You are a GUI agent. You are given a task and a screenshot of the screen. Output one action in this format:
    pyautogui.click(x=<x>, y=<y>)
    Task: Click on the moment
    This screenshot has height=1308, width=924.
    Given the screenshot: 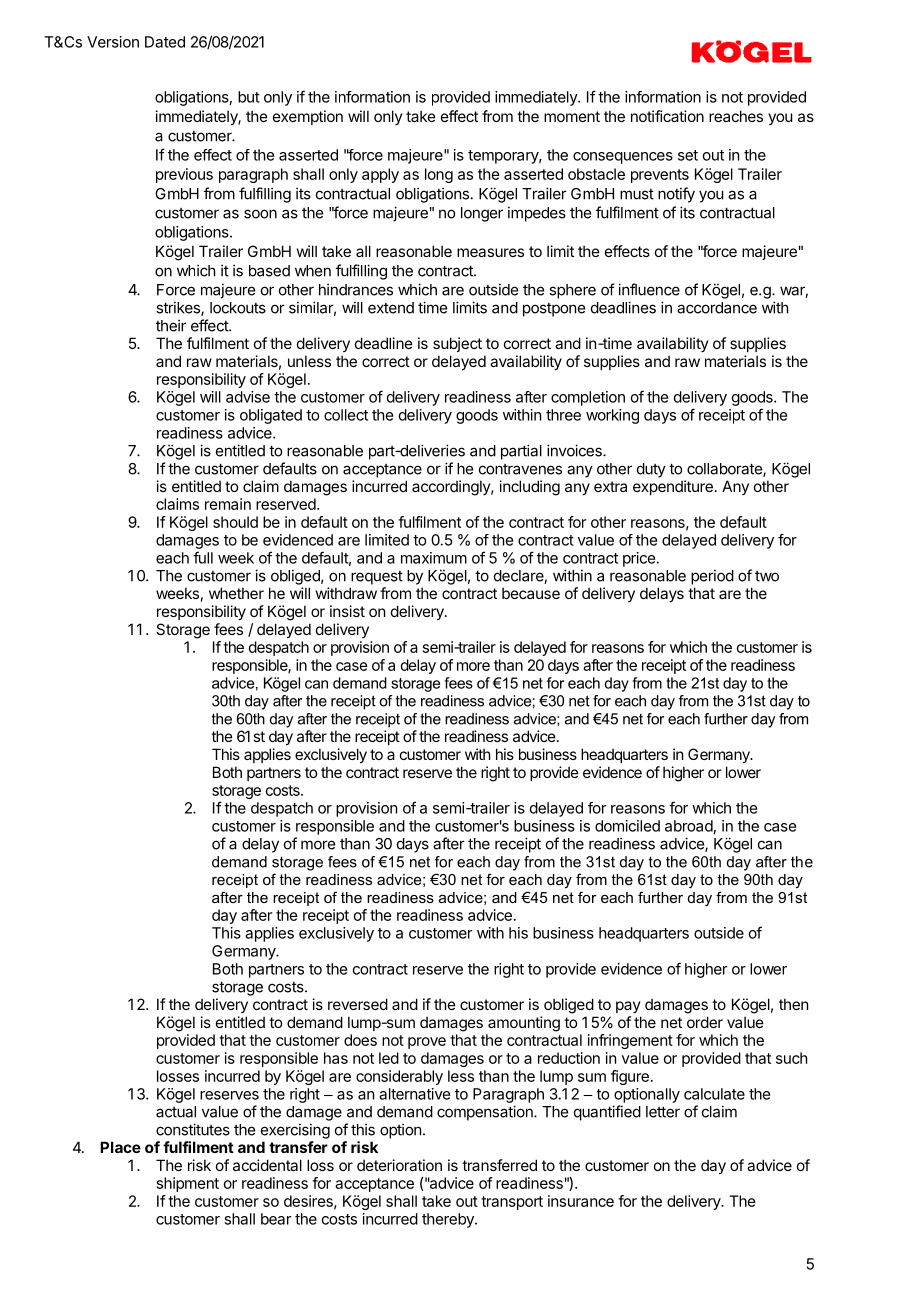 What is the action you would take?
    pyautogui.click(x=572, y=116)
